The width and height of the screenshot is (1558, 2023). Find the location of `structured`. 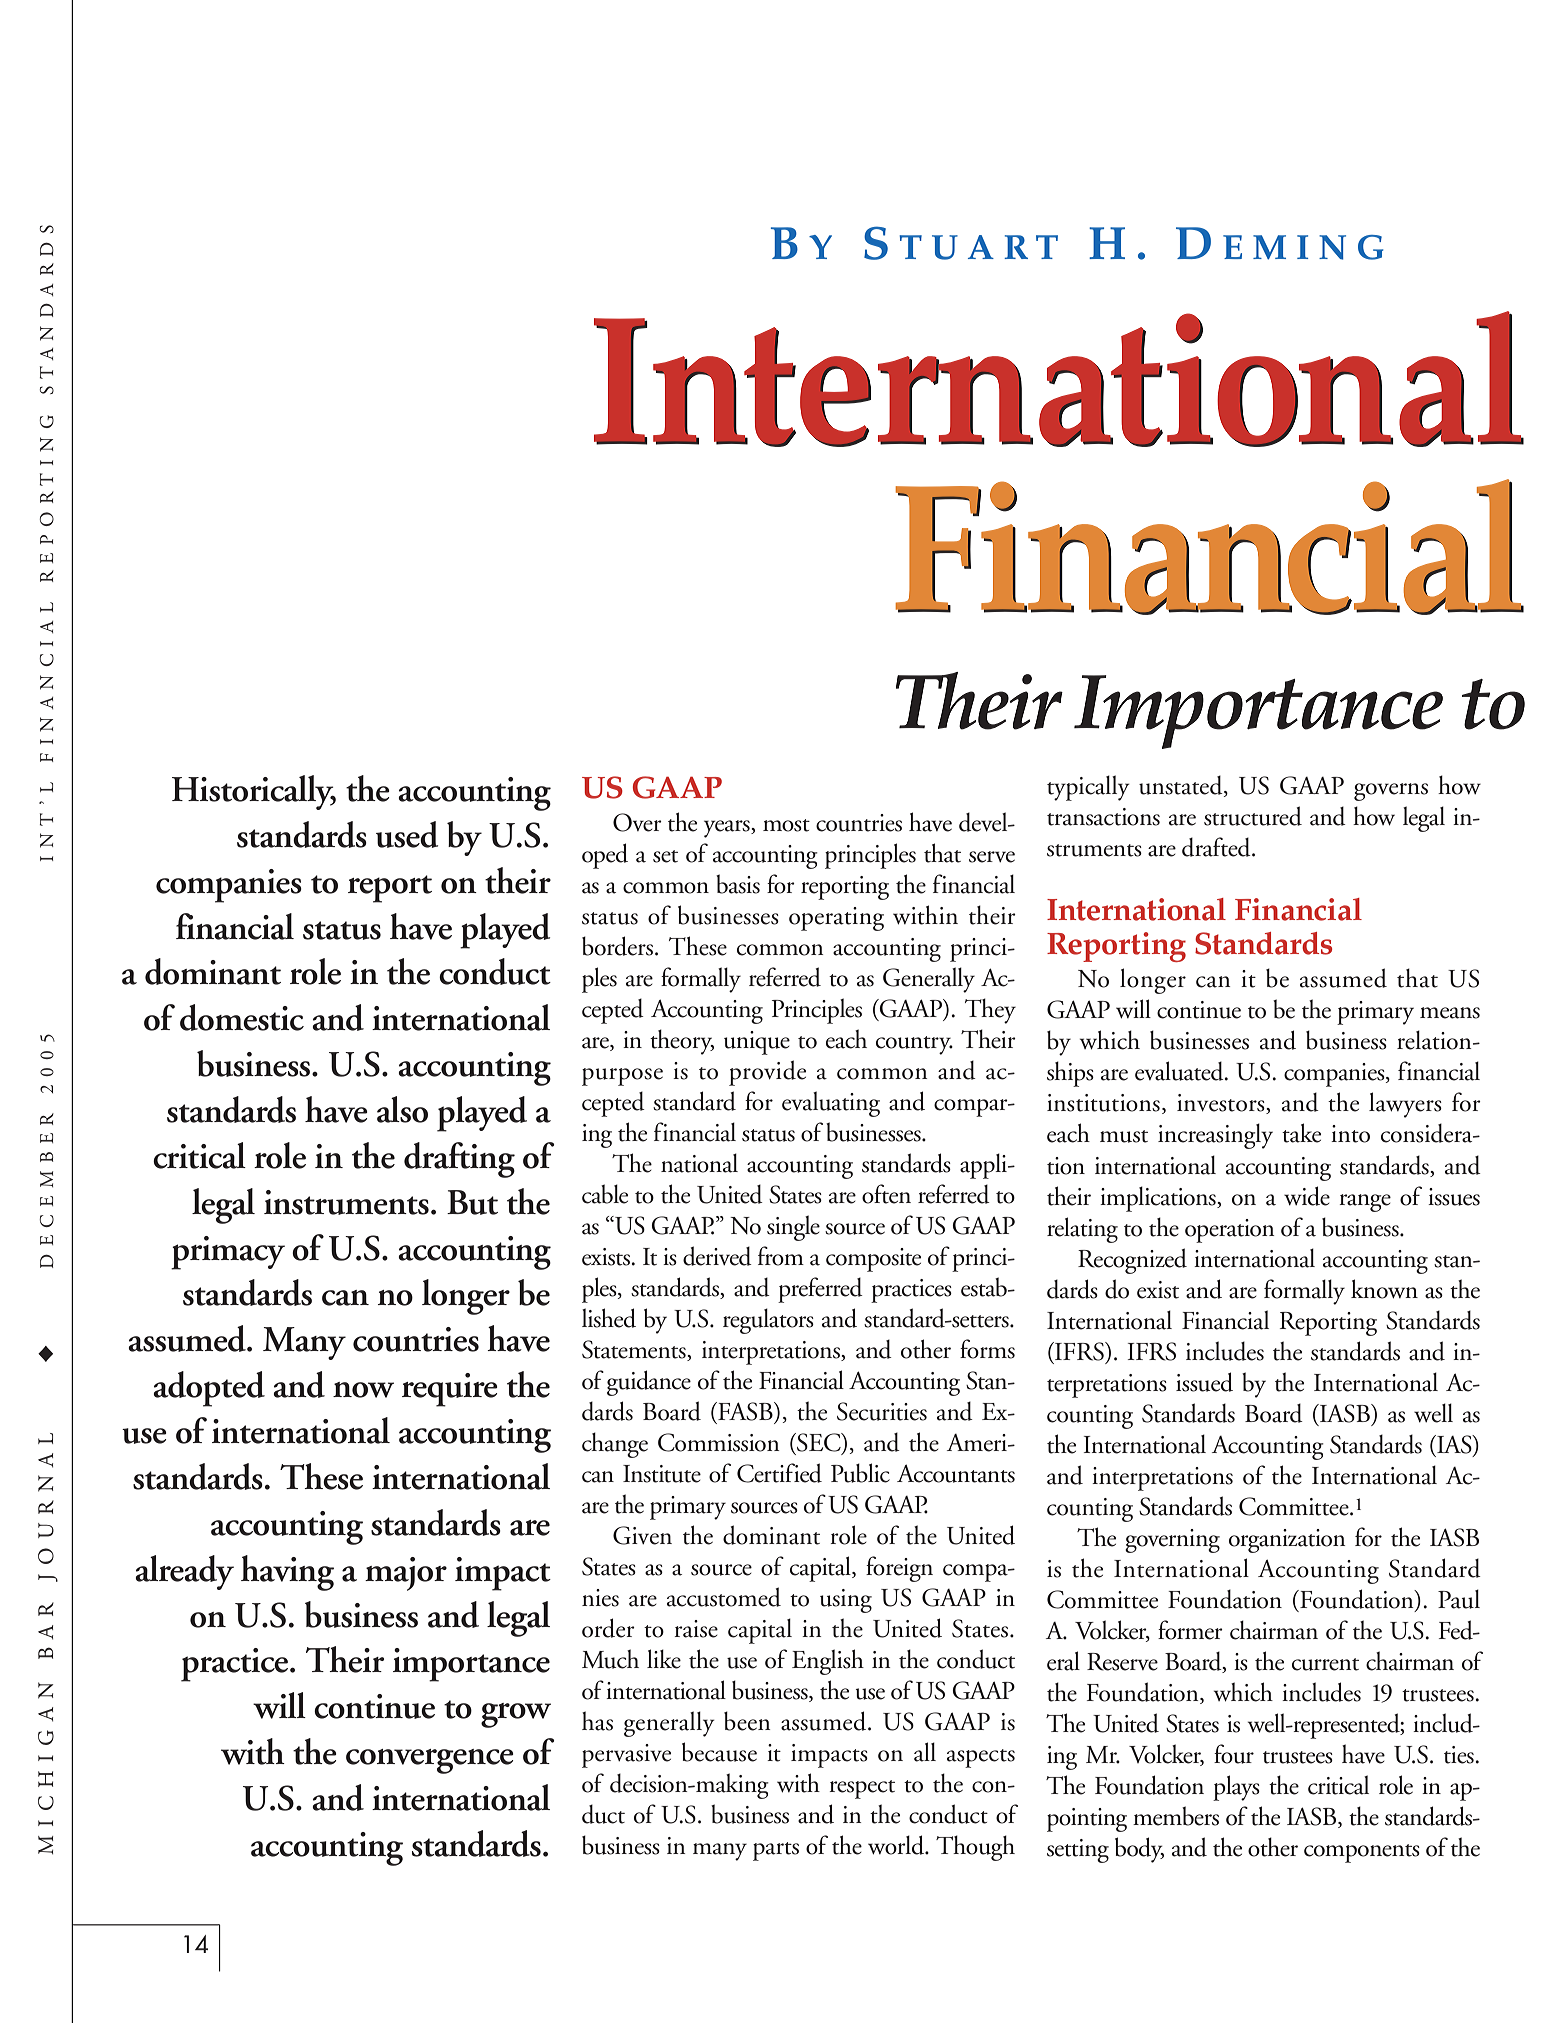

structured is located at coordinates (1253, 816).
